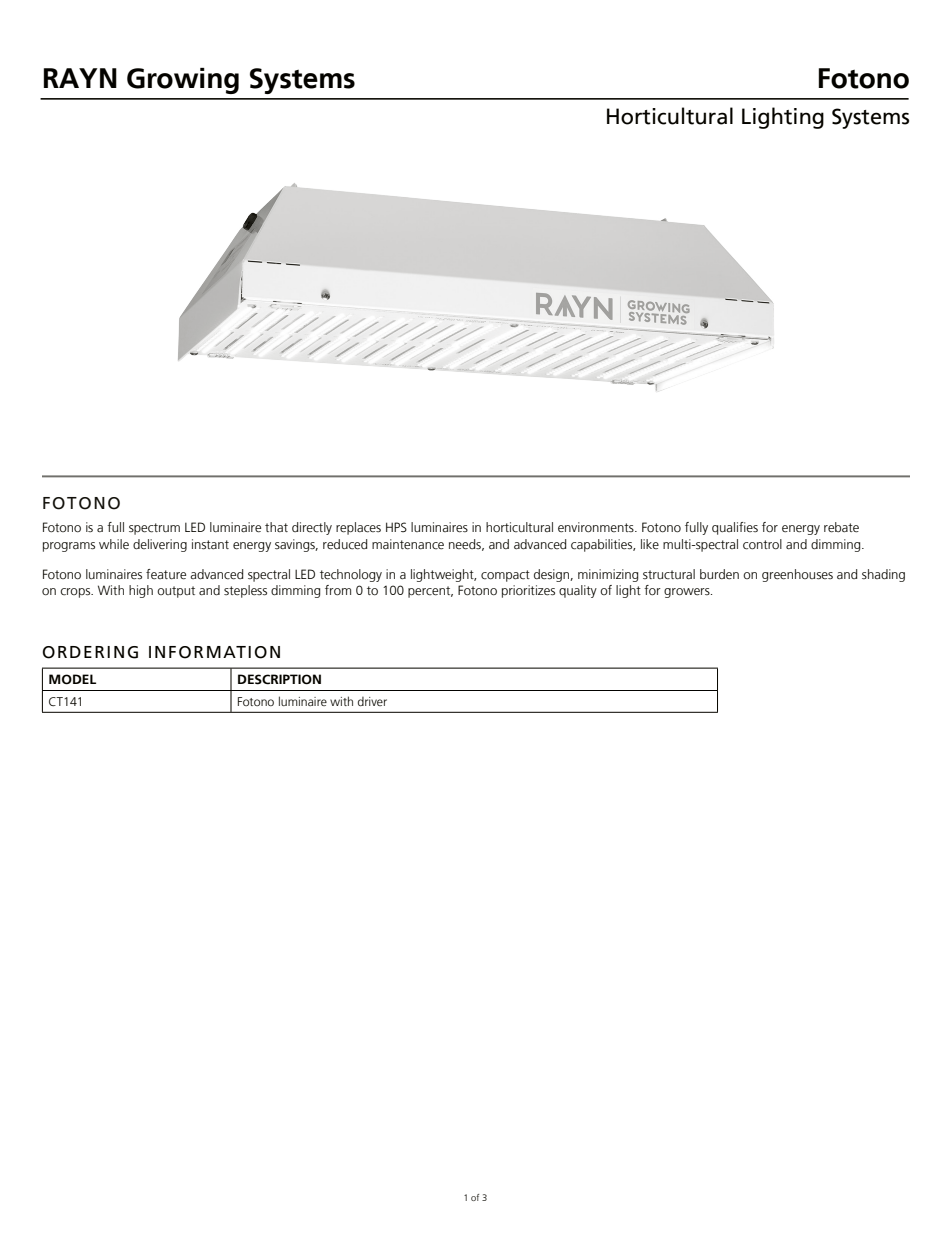 The image size is (952, 1233). Describe the element at coordinates (160, 545) in the screenshot. I see `delivering` at that location.
